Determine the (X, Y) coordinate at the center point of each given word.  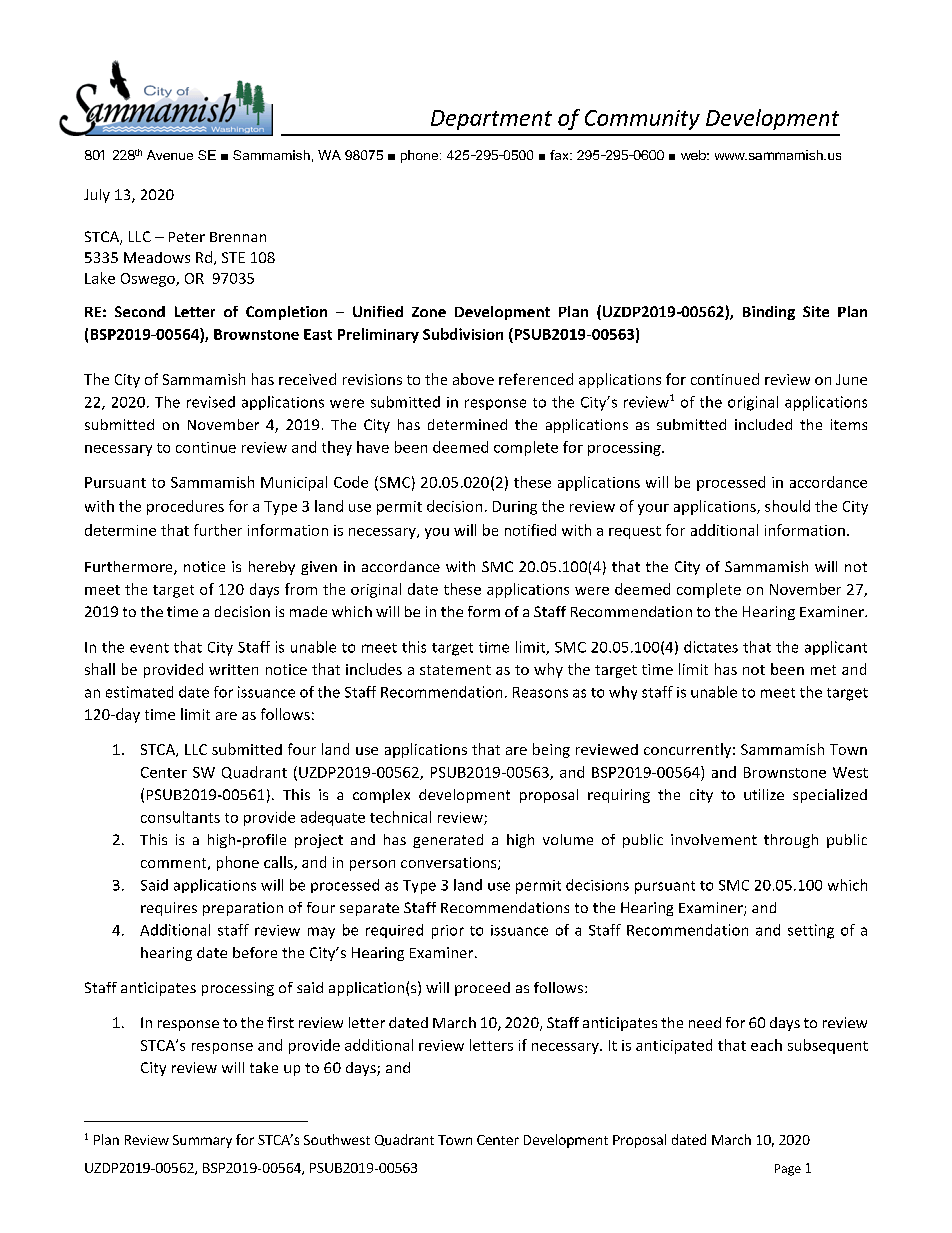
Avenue (170, 155)
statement (455, 670)
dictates (711, 647)
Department (491, 120)
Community (642, 120)
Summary (202, 1141)
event (149, 648)
